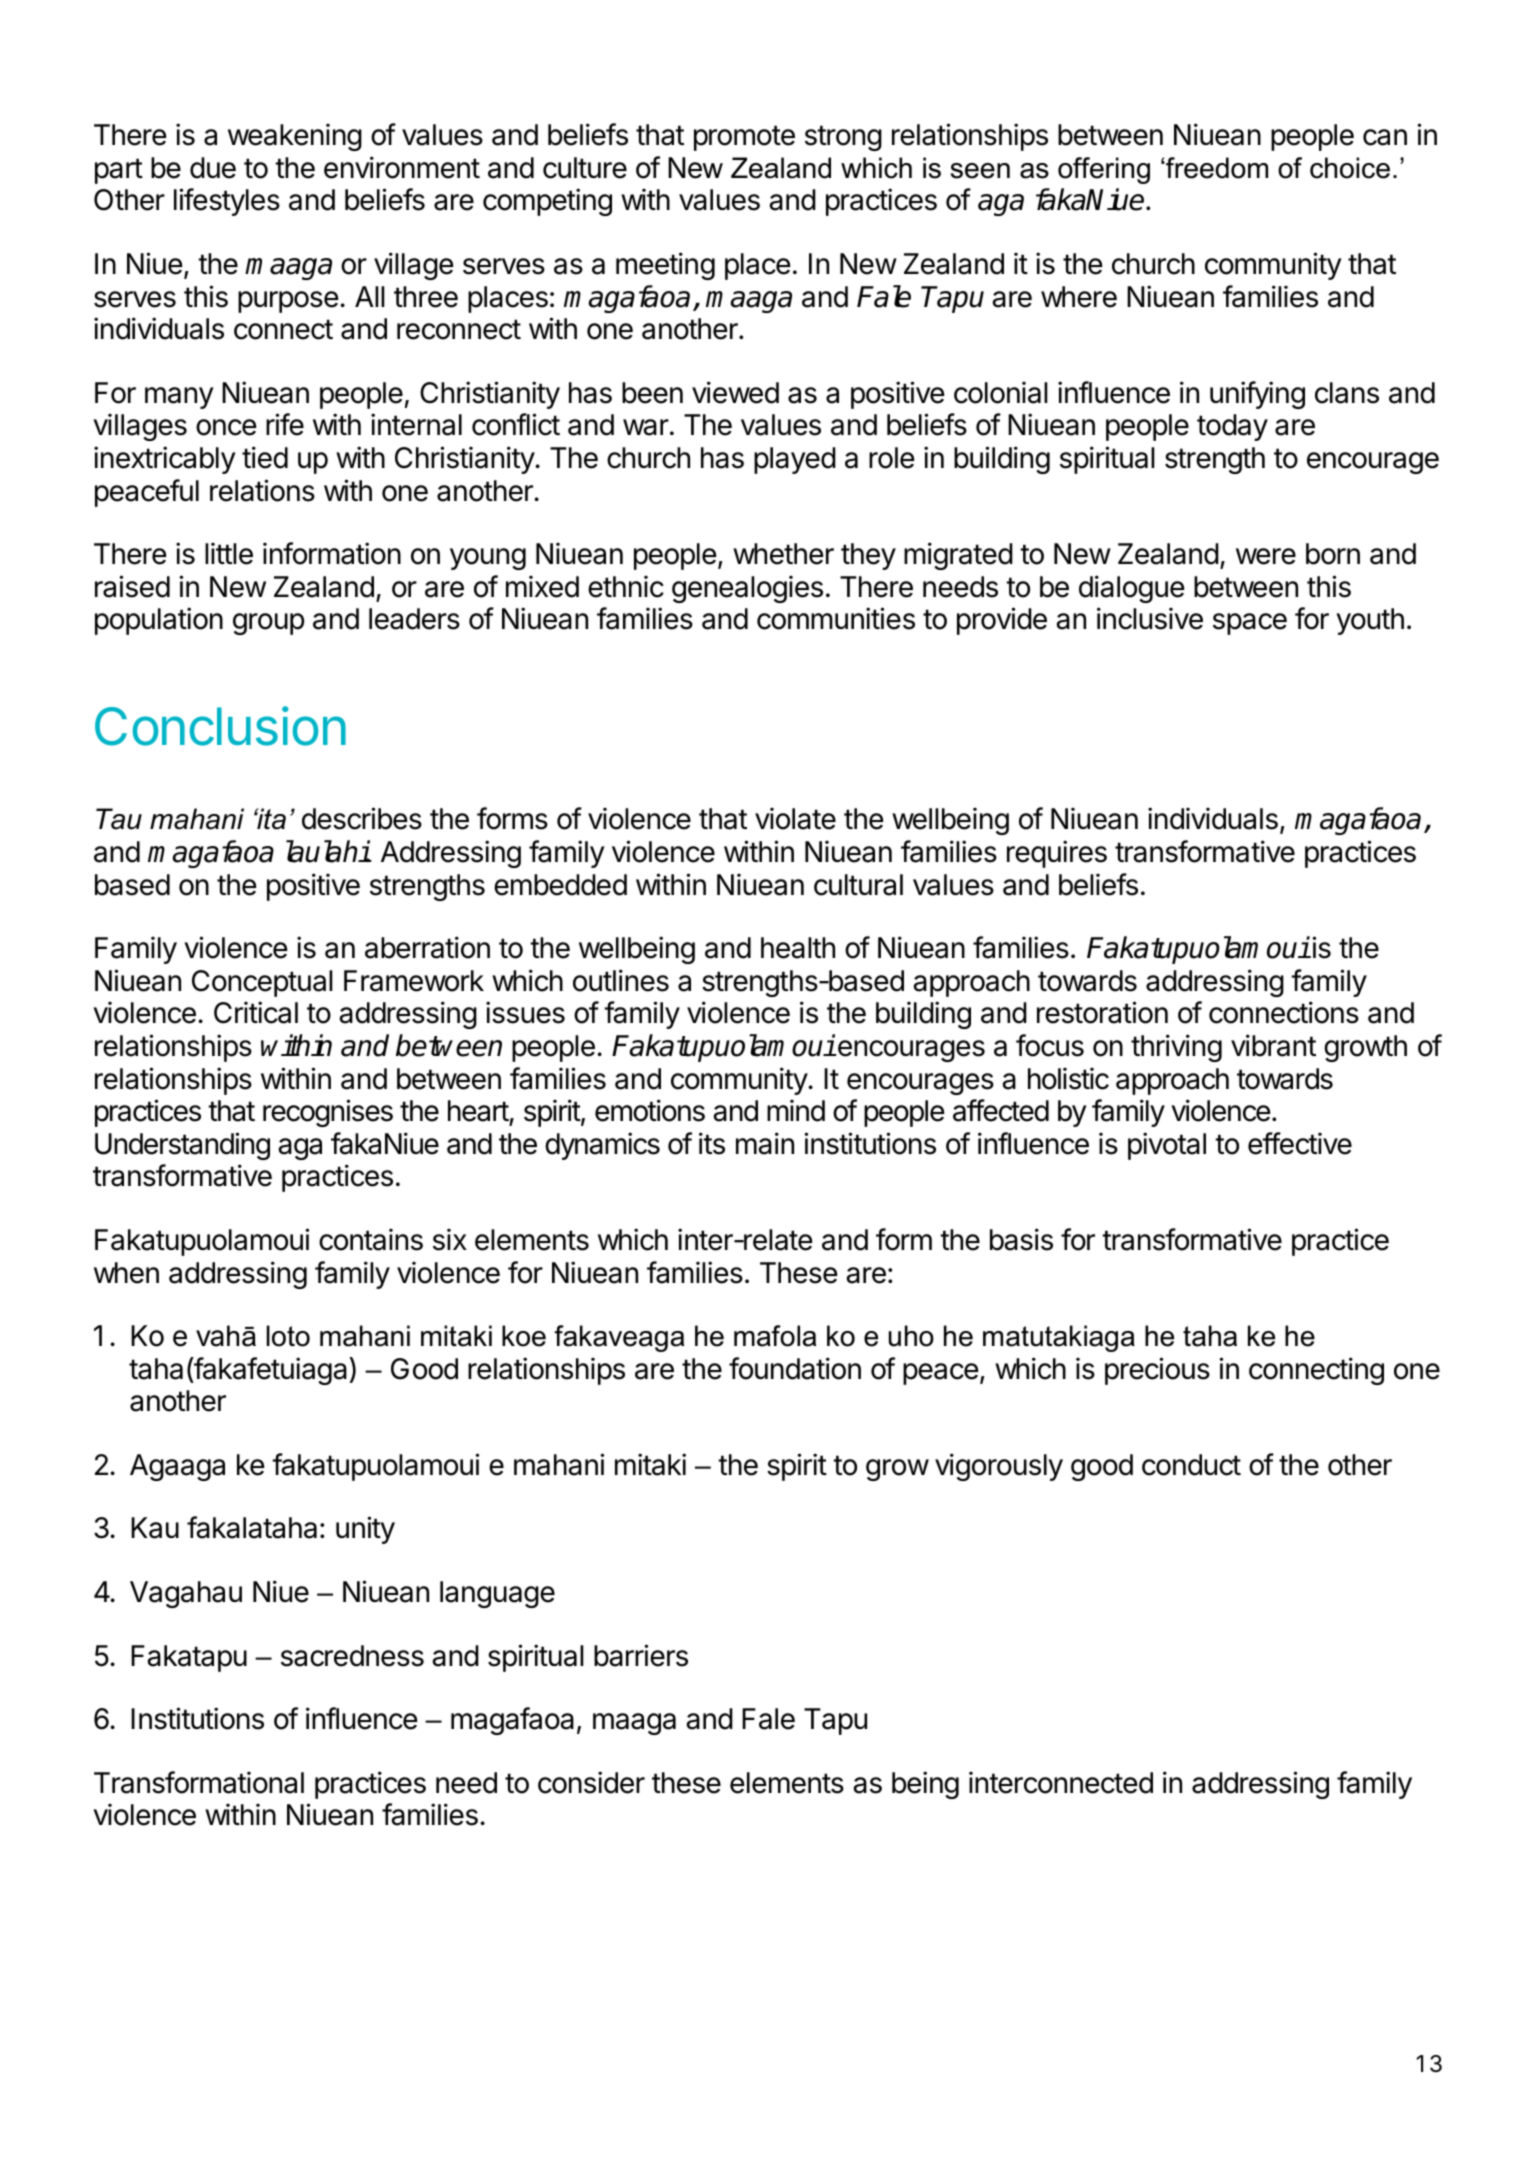 Image resolution: width=1534 pixels, height=2170 pixels. Describe the element at coordinates (1216, 168) in the screenshot. I see `freedom` at that location.
